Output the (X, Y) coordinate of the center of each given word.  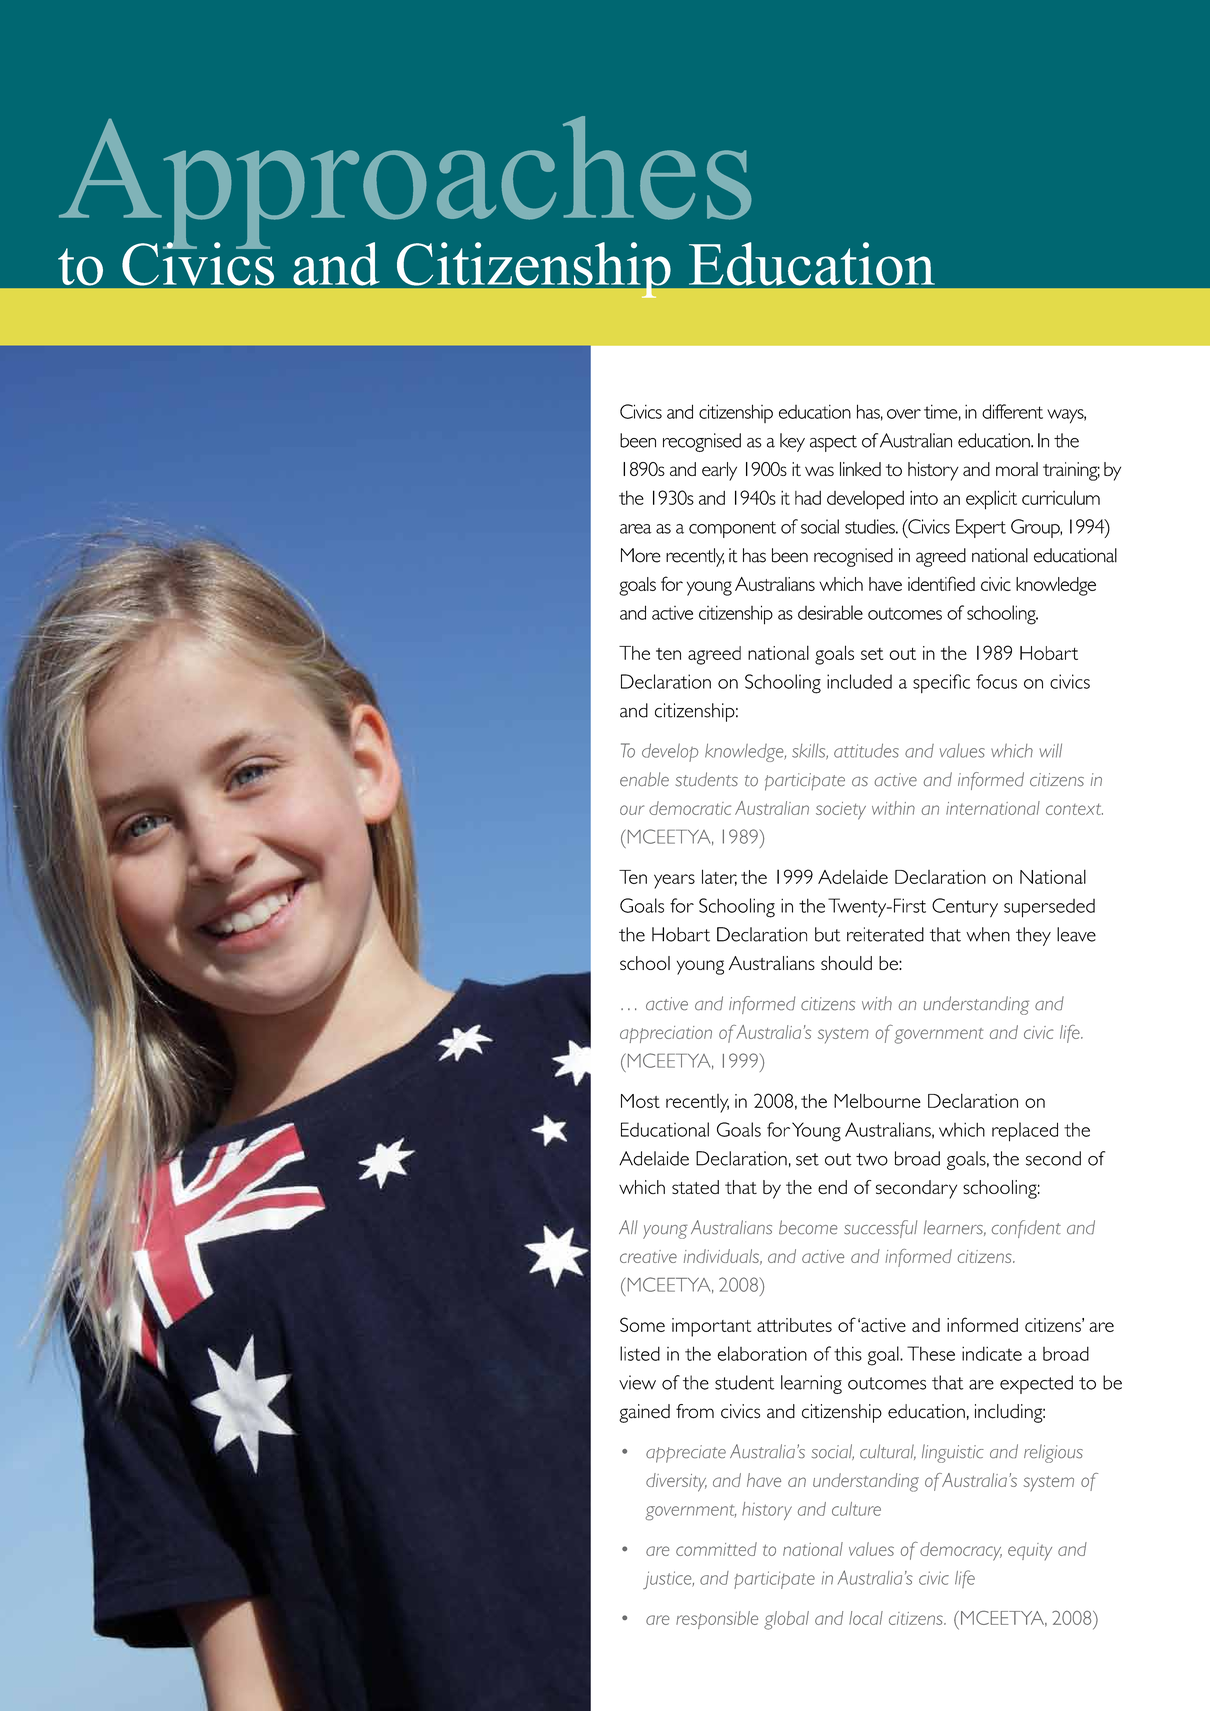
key (792, 442)
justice (668, 1580)
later (719, 877)
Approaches (405, 183)
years (674, 881)
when (988, 934)
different (1012, 411)
